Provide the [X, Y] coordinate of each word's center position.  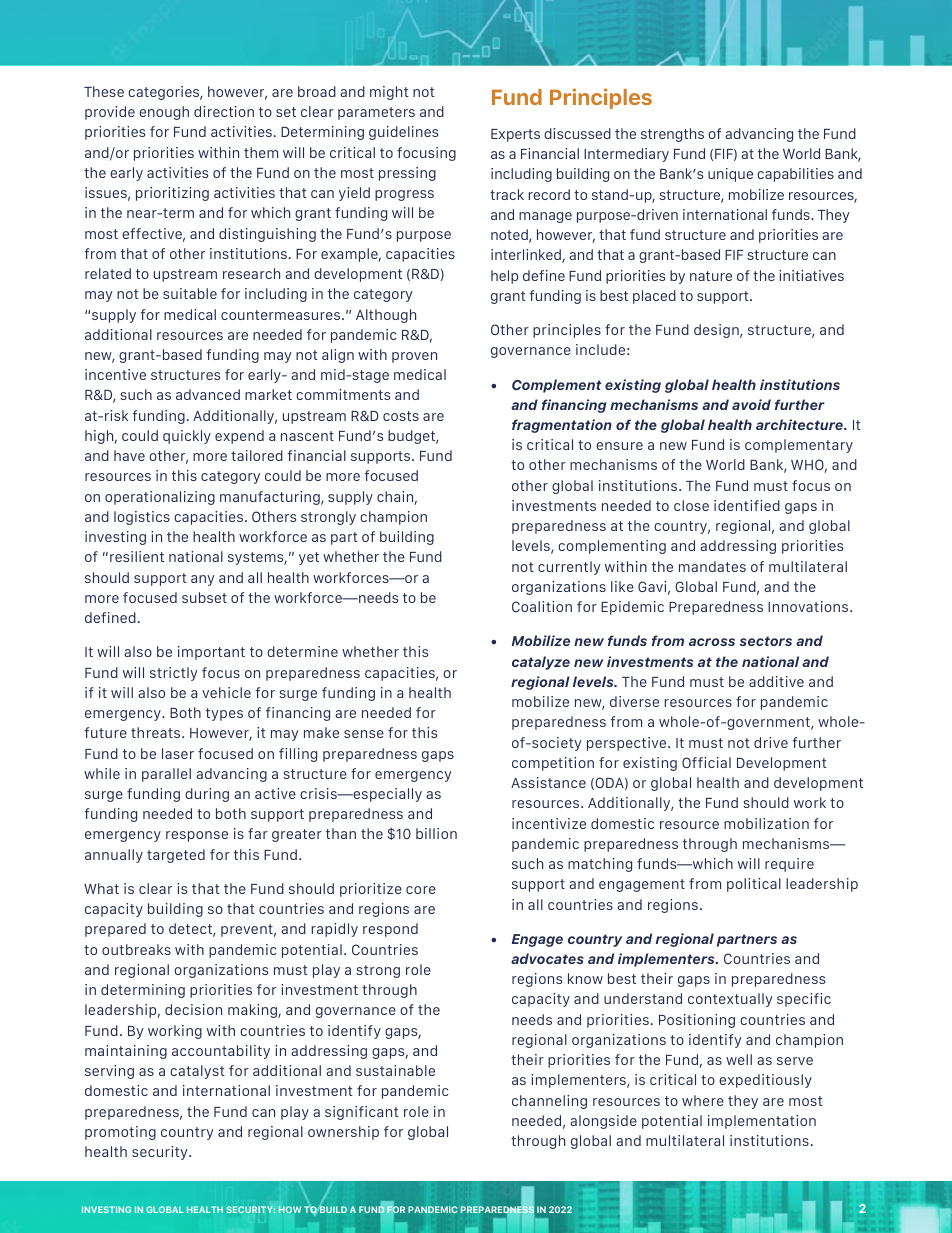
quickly [187, 437]
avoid [751, 404]
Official [706, 762]
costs [401, 416]
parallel [166, 775]
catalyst [197, 1072]
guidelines [403, 133]
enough [164, 113]
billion [436, 833]
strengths [672, 135]
